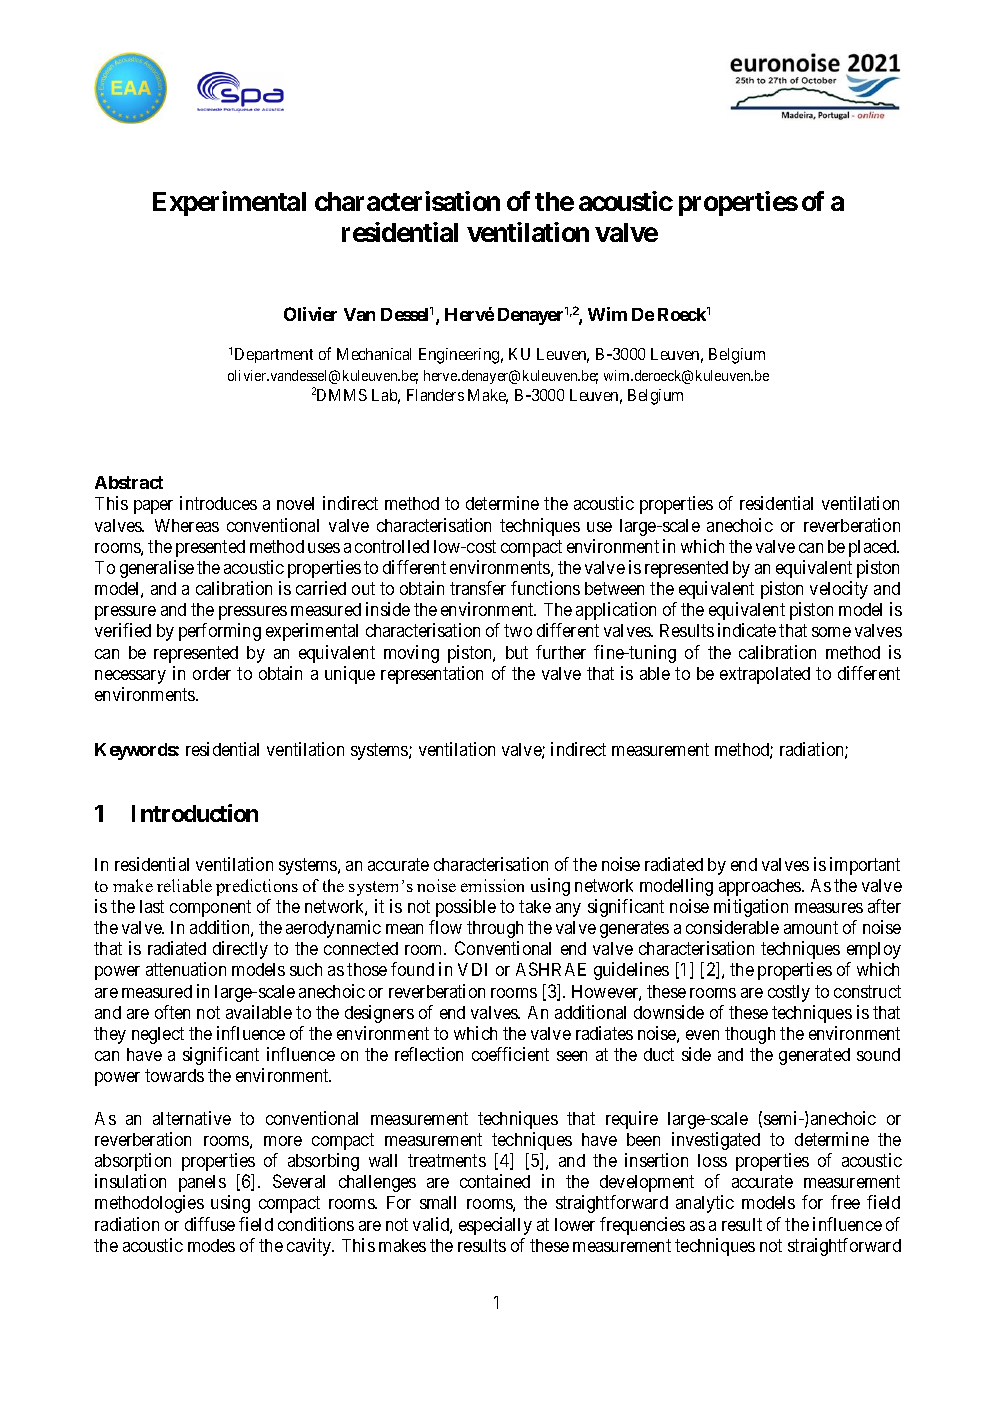  Describe the element at coordinates (765, 675) in the screenshot. I see `extrapolated` at that location.
